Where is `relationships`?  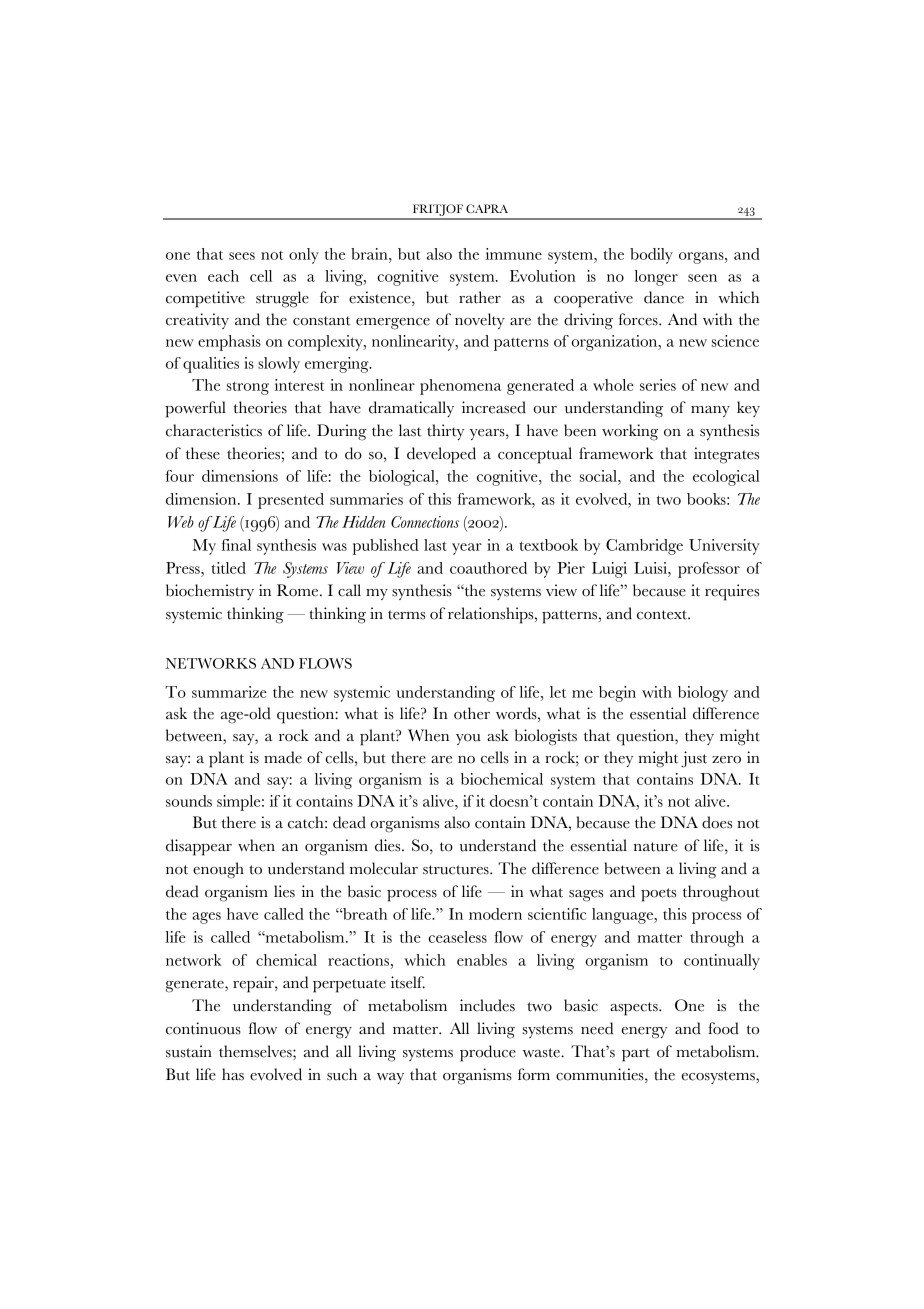 relationships is located at coordinates (492, 615).
